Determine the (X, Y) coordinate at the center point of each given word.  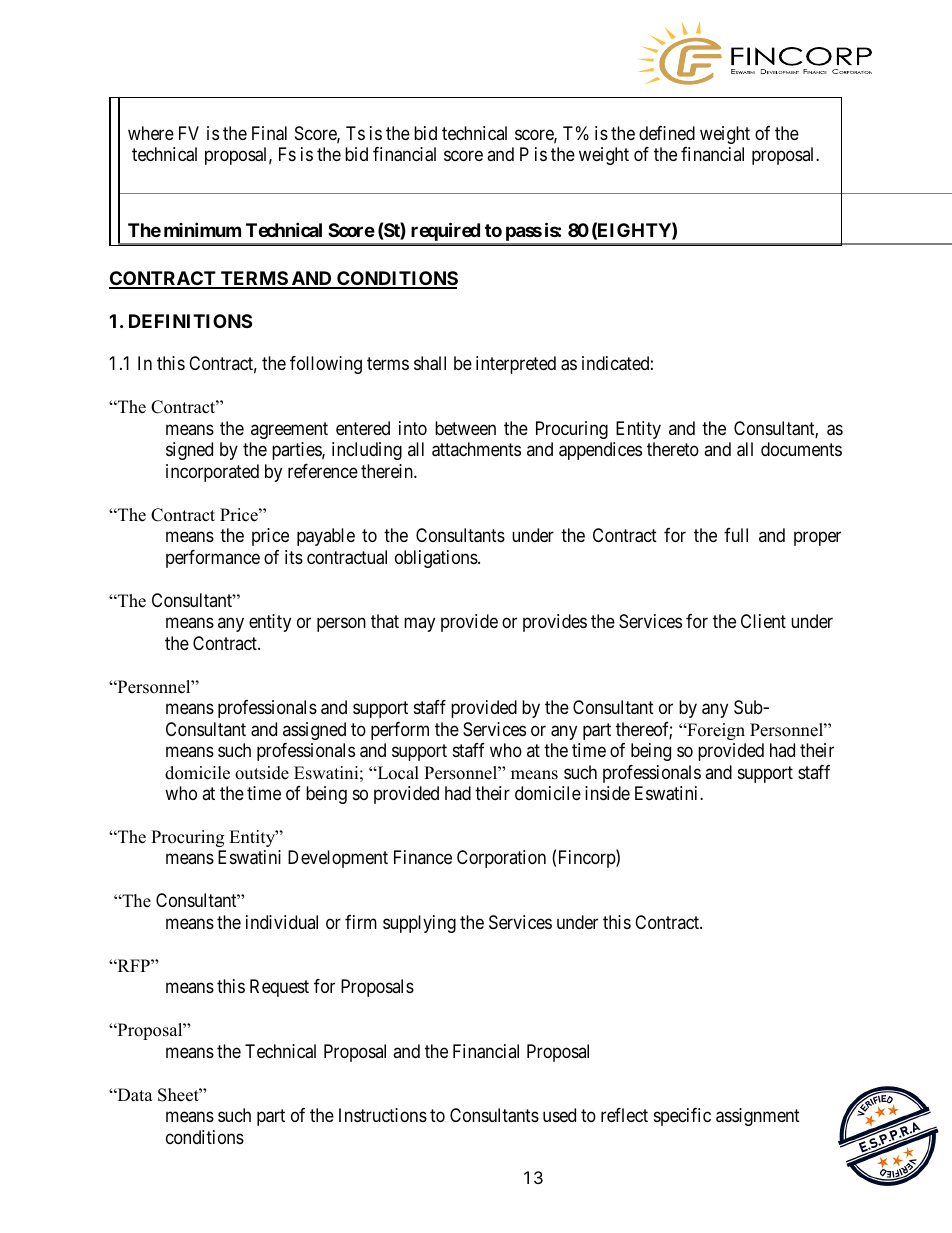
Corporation (501, 859)
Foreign (715, 731)
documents (801, 449)
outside (262, 773)
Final (269, 133)
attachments (476, 449)
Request (279, 988)
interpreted (516, 365)
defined (667, 133)
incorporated (212, 473)
